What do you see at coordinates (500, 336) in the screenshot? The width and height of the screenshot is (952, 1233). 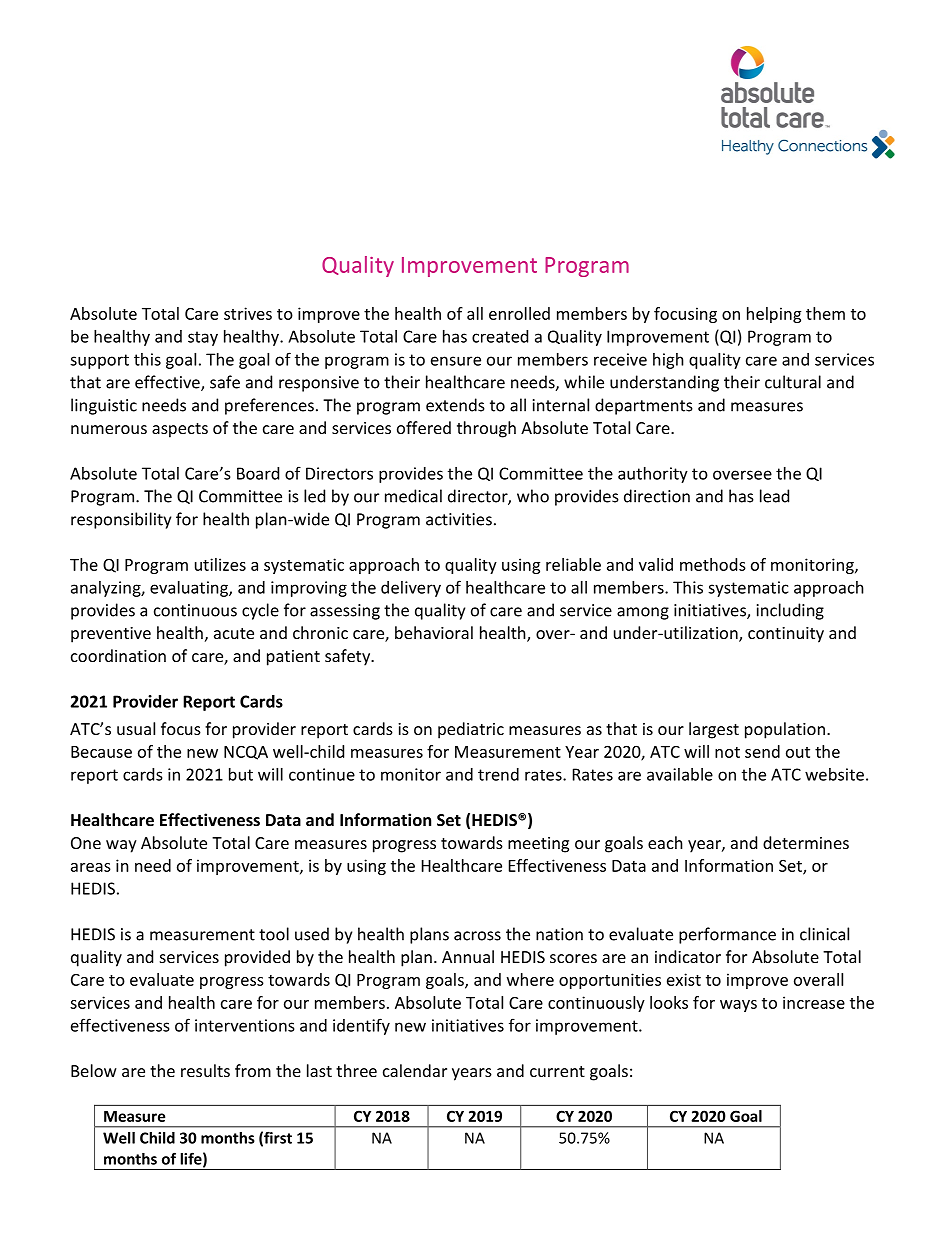 I see `created` at bounding box center [500, 336].
